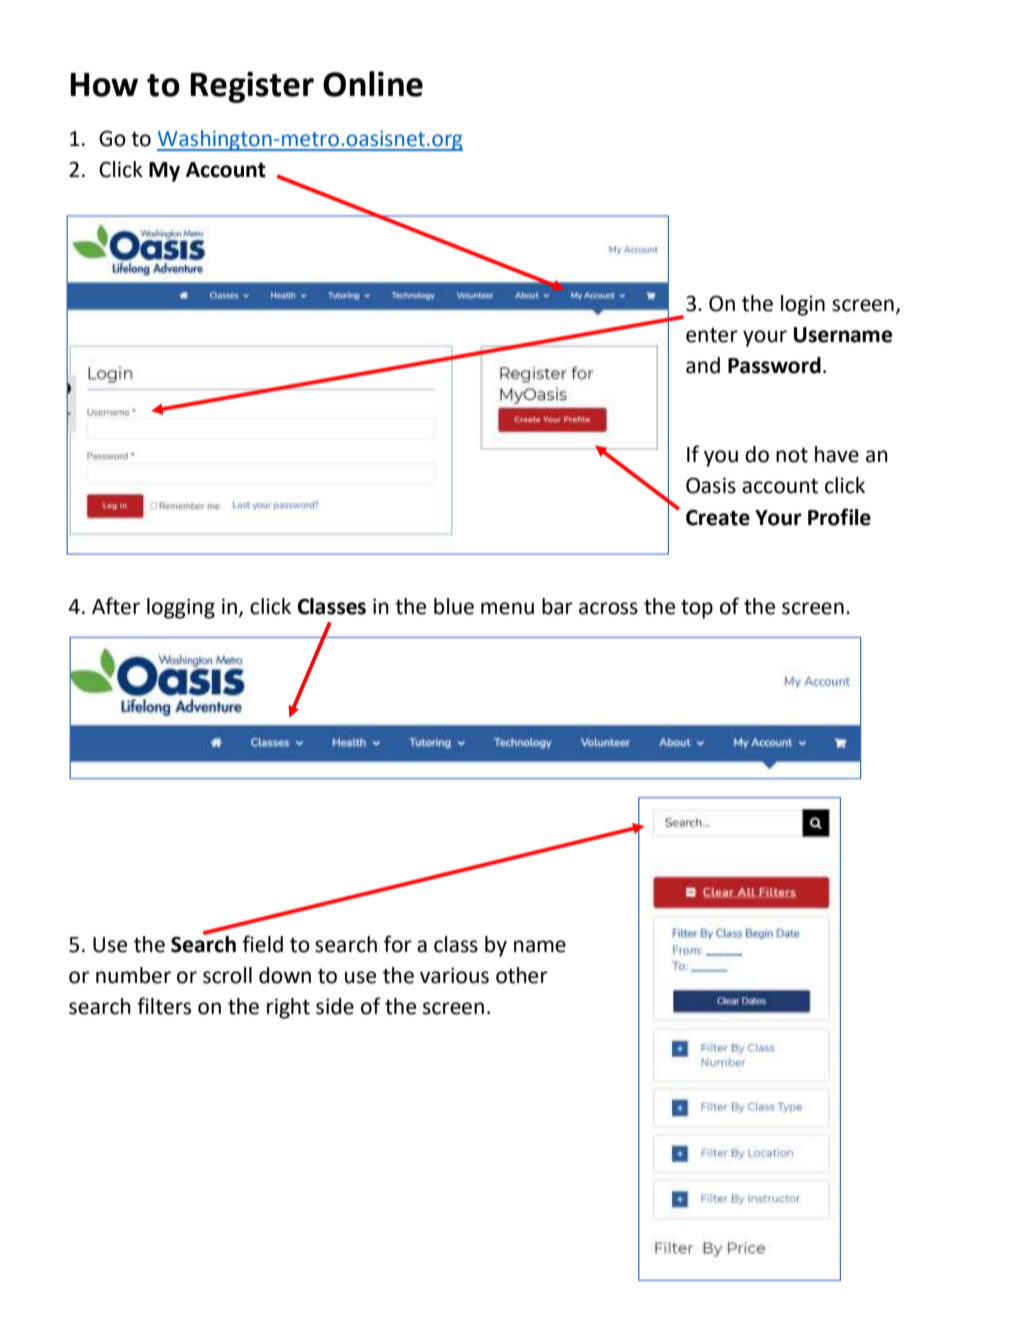  Describe the element at coordinates (522, 975) in the page. I see `other` at that location.
